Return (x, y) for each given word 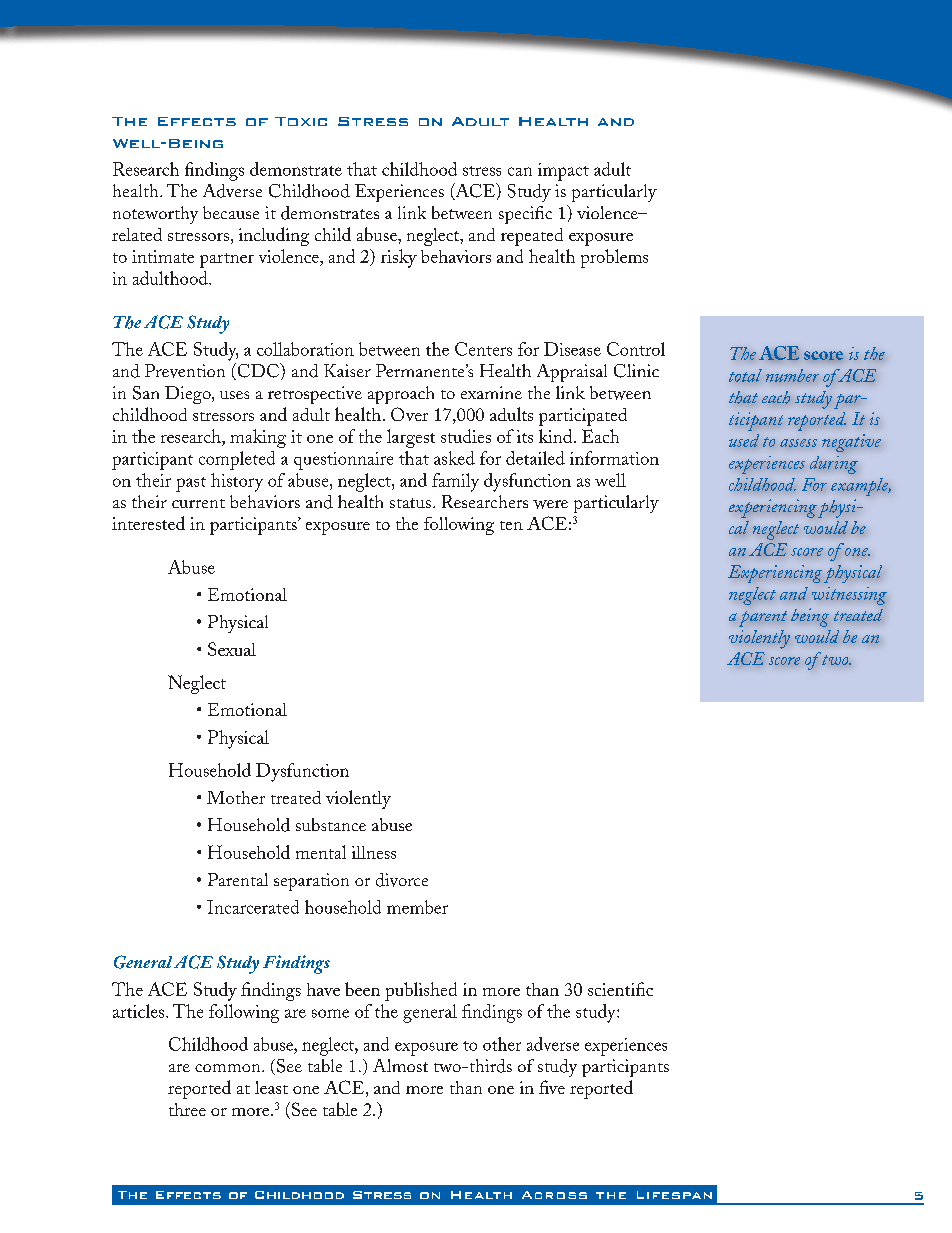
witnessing (849, 596)
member (417, 907)
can (520, 171)
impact (563, 172)
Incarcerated (253, 907)
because (231, 212)
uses (234, 395)
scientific (620, 989)
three (187, 1109)
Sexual (232, 649)
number (792, 375)
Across (554, 1195)
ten (511, 525)
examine (491, 392)
